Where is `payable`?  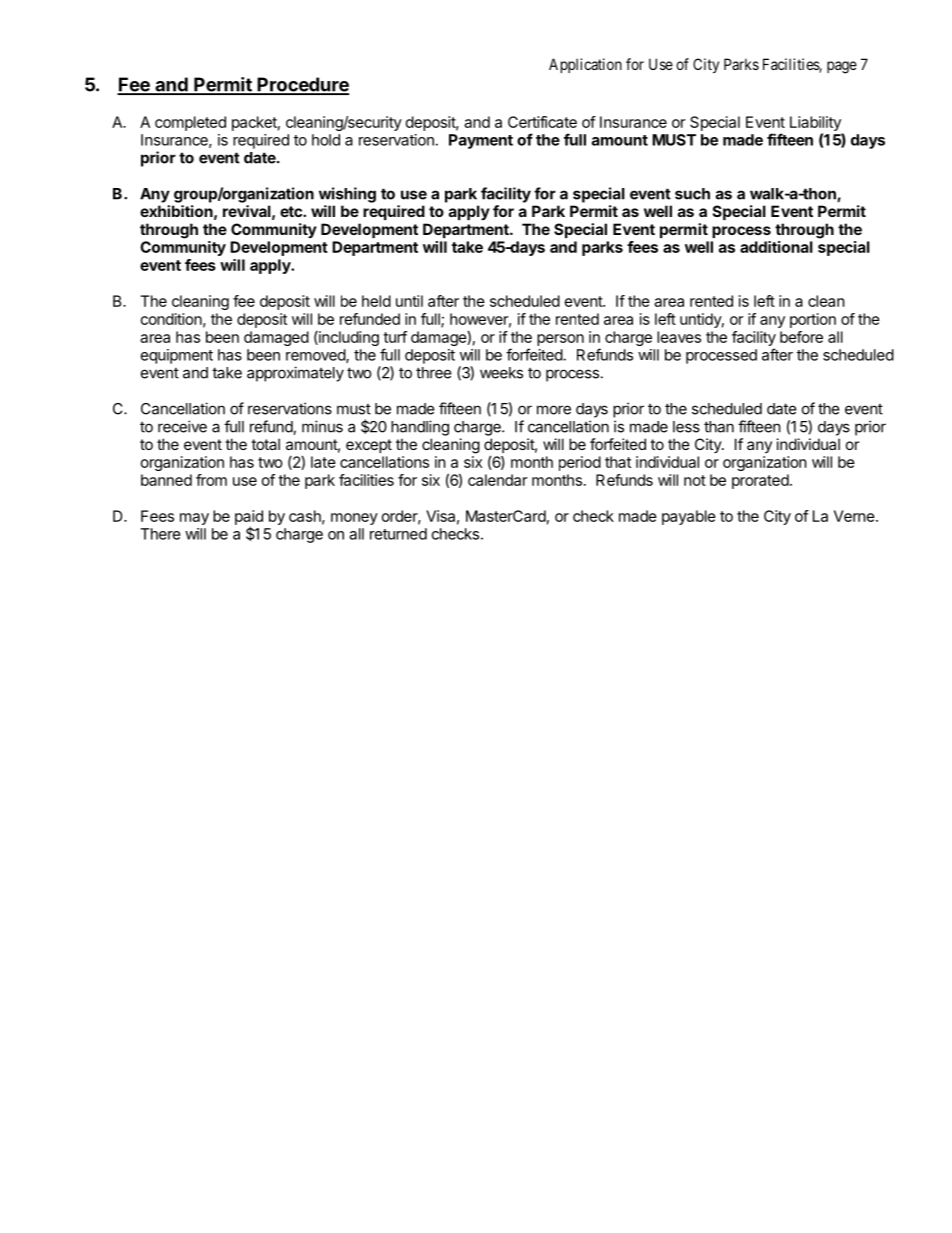
payable is located at coordinates (689, 517).
